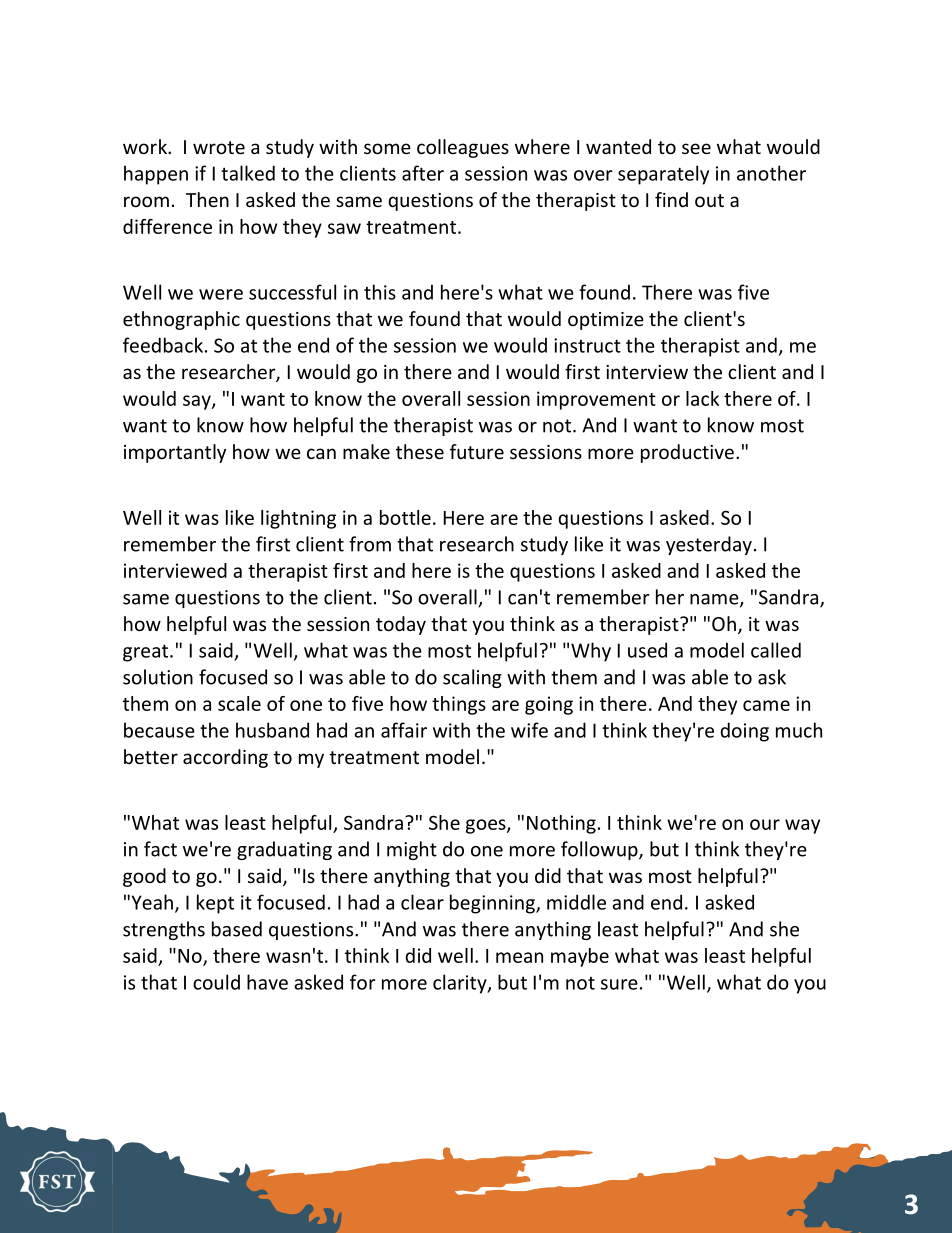  What do you see at coordinates (519, 957) in the image?
I see `mean` at bounding box center [519, 957].
